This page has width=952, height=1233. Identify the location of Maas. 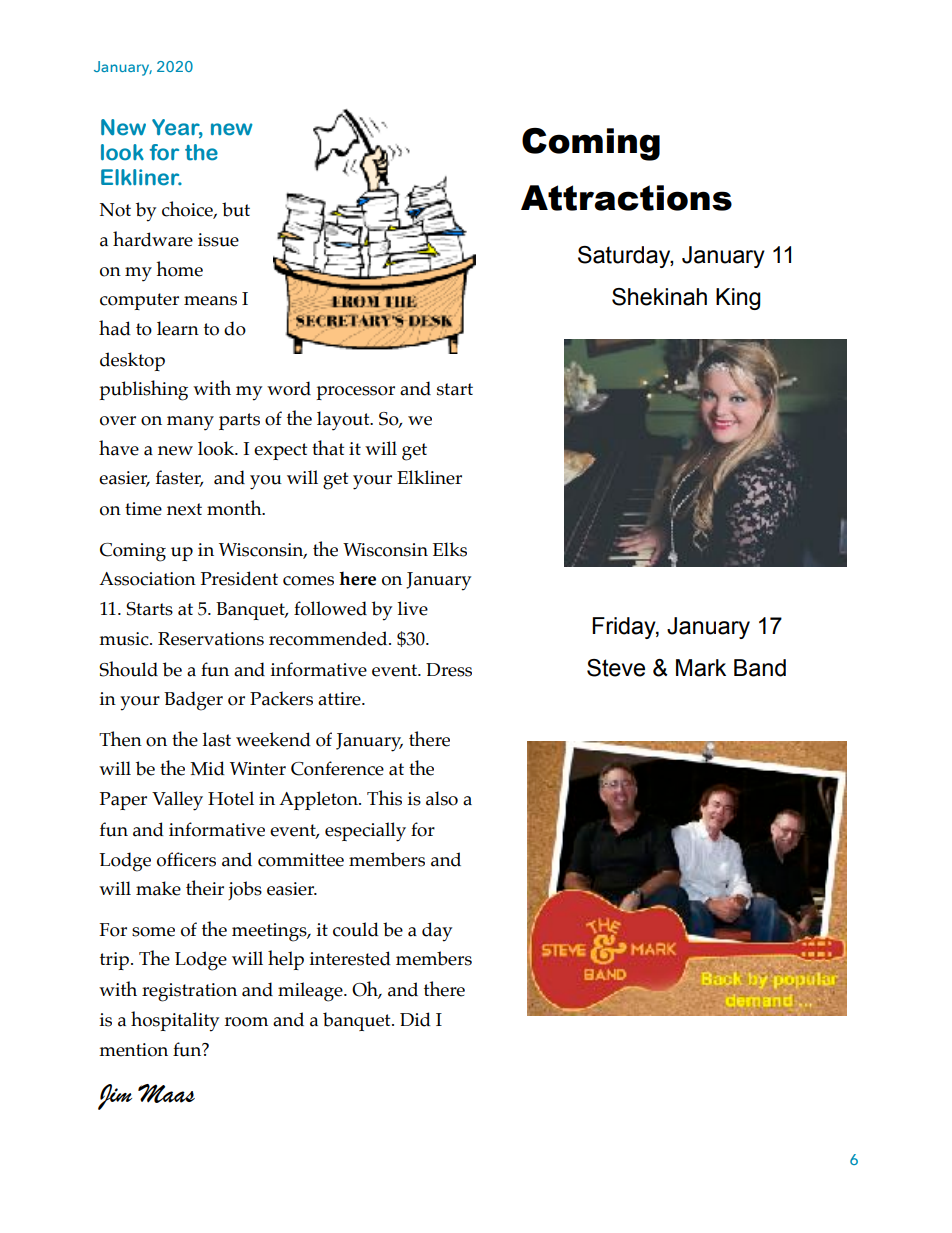
(166, 1093).
